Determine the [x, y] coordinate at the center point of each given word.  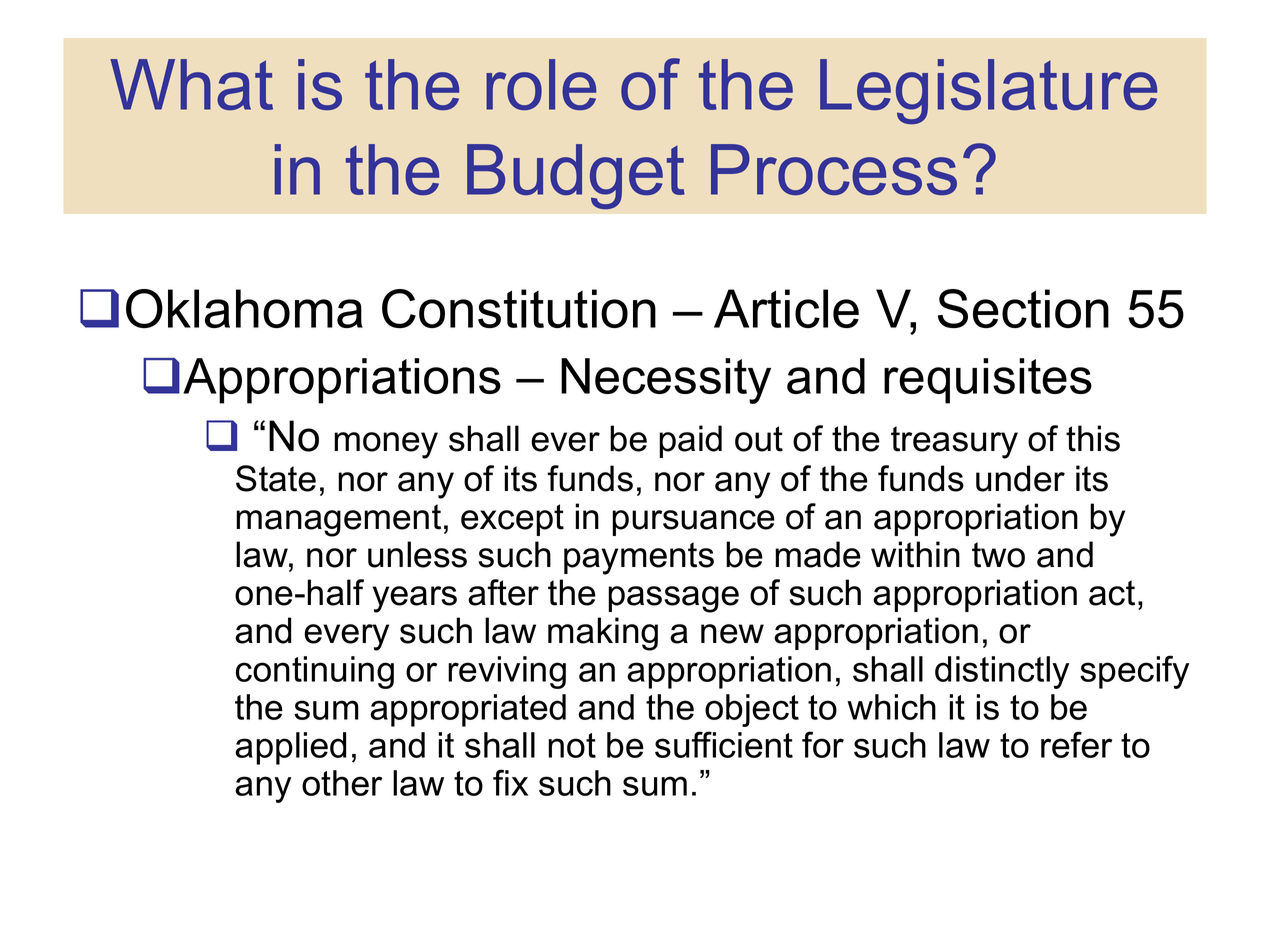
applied [290, 748]
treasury [954, 442]
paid [690, 441]
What [191, 84]
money [386, 445]
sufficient [724, 744]
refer [1076, 744]
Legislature [988, 91]
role [541, 84]
